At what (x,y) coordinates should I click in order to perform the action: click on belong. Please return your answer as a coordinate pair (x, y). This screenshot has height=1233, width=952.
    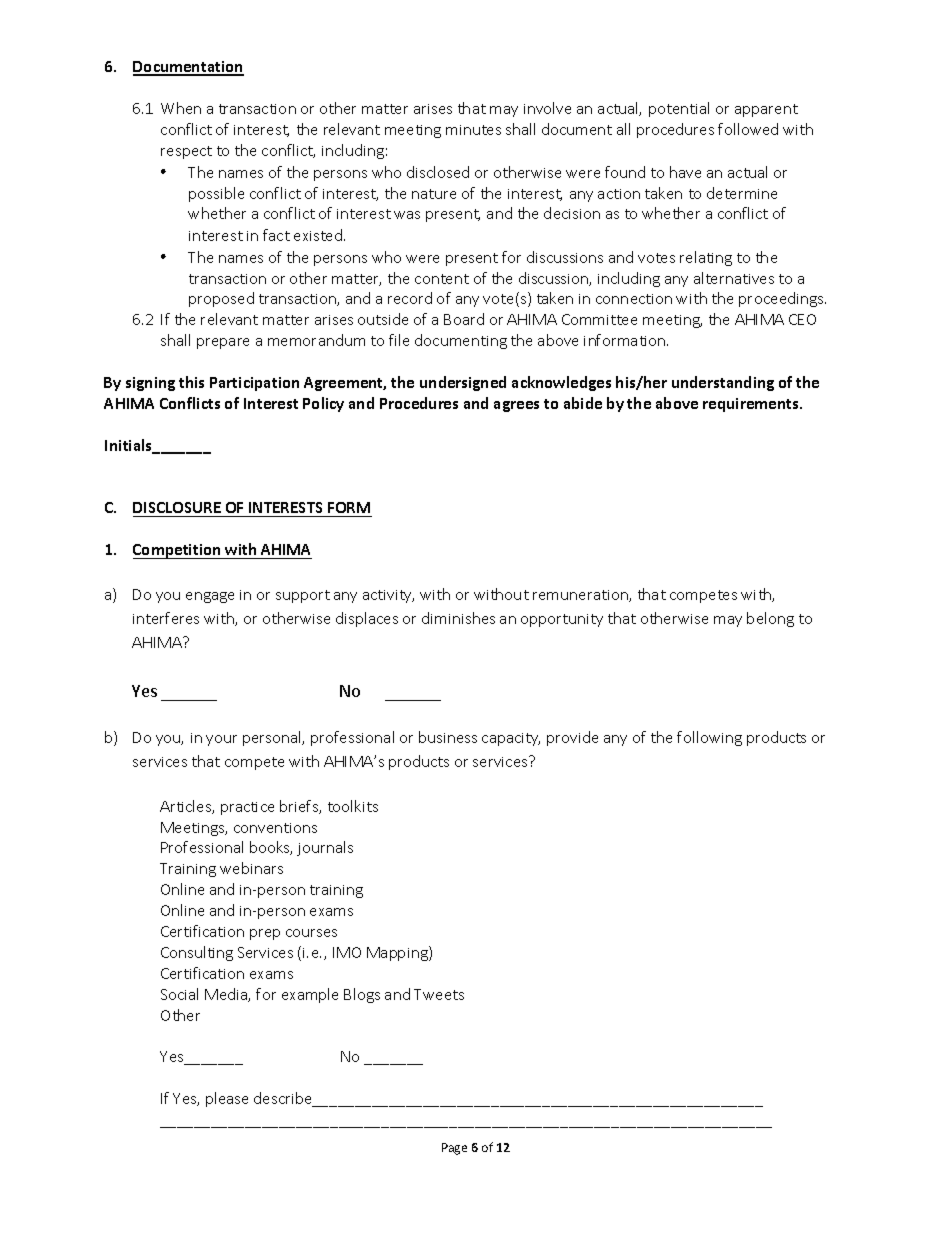
    Looking at the image, I should click on (770, 619).
